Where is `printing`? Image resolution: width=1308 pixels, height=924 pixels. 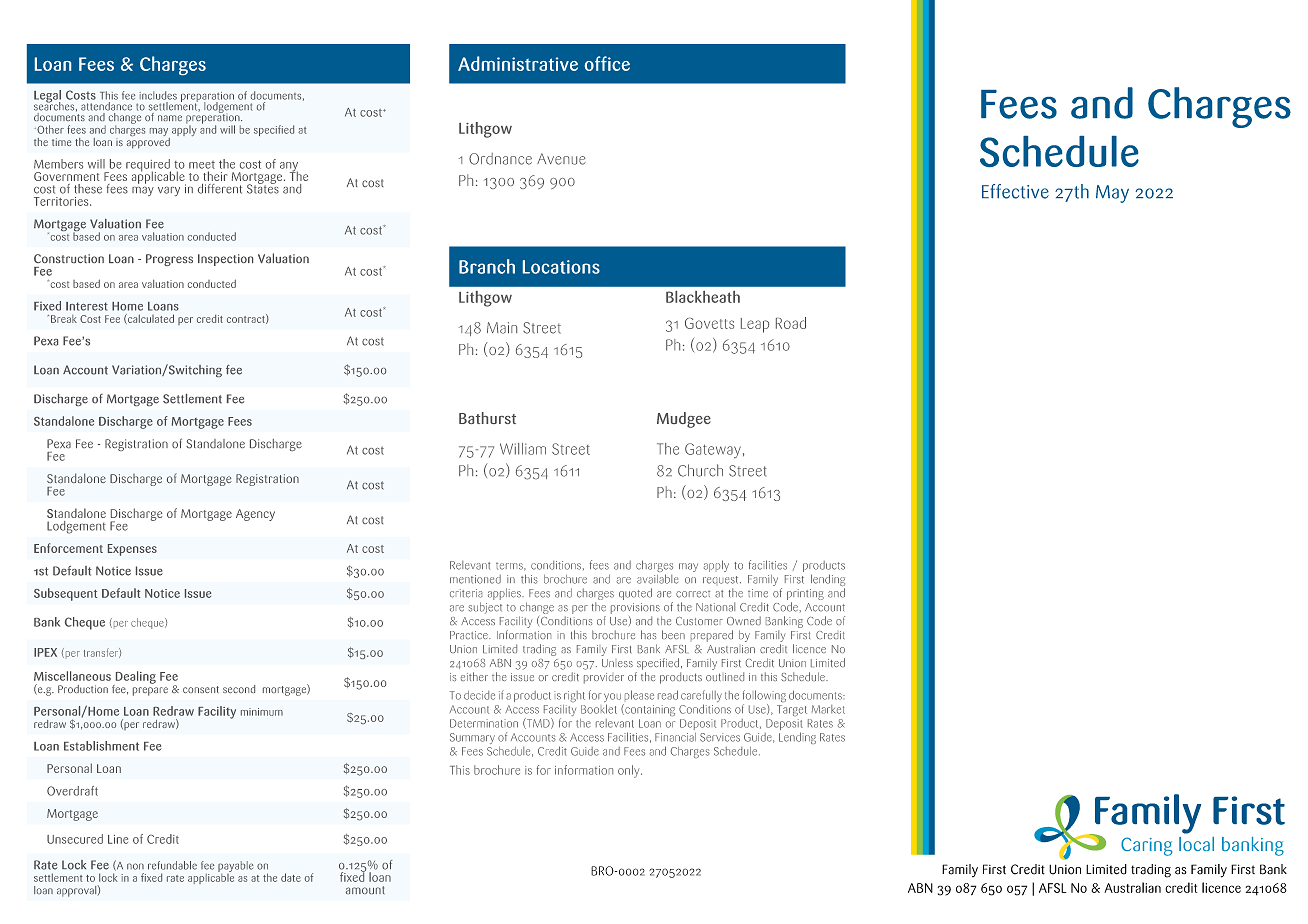
printing is located at coordinates (805, 596).
